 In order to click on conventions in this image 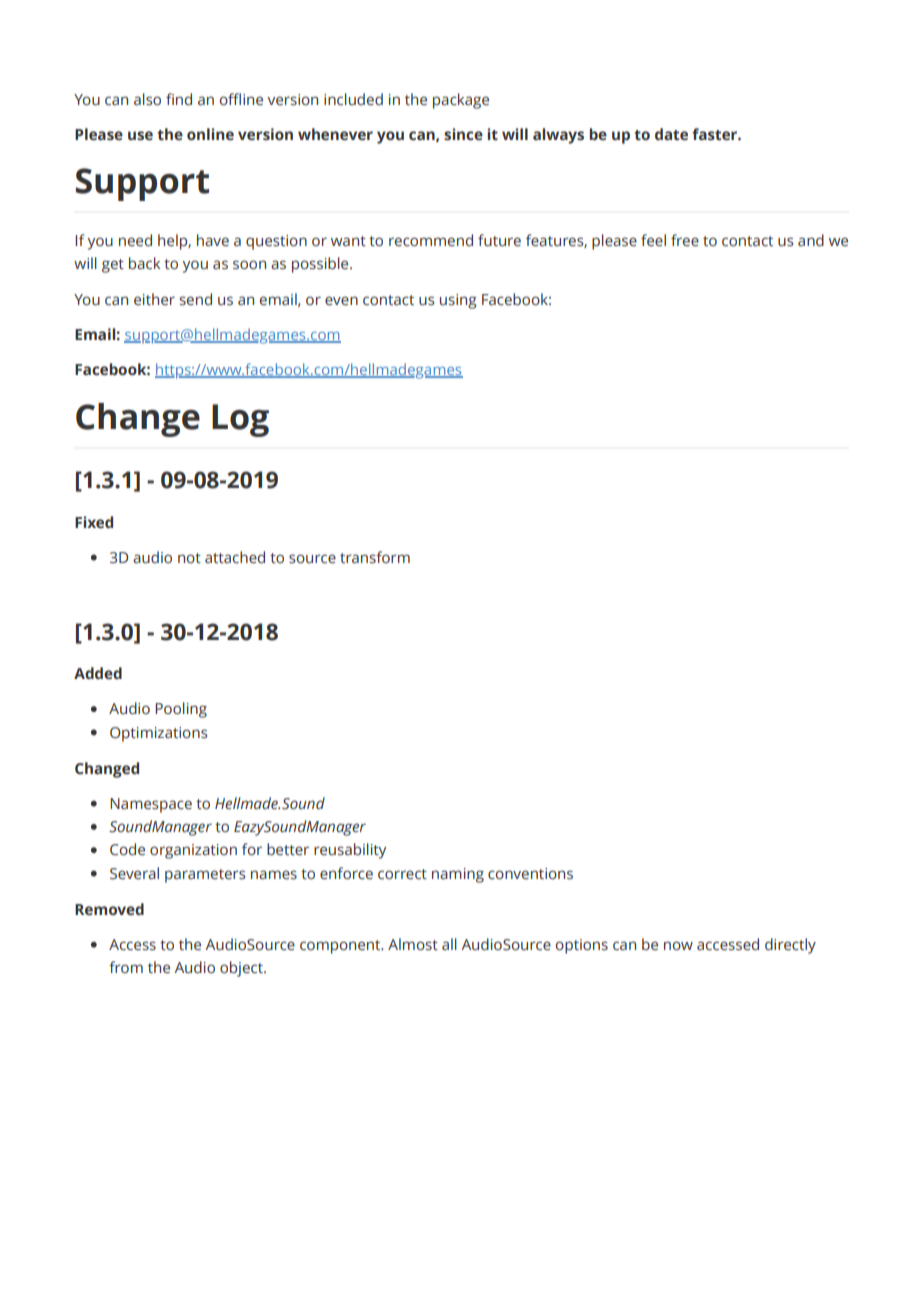, I will do `click(530, 874)`.
